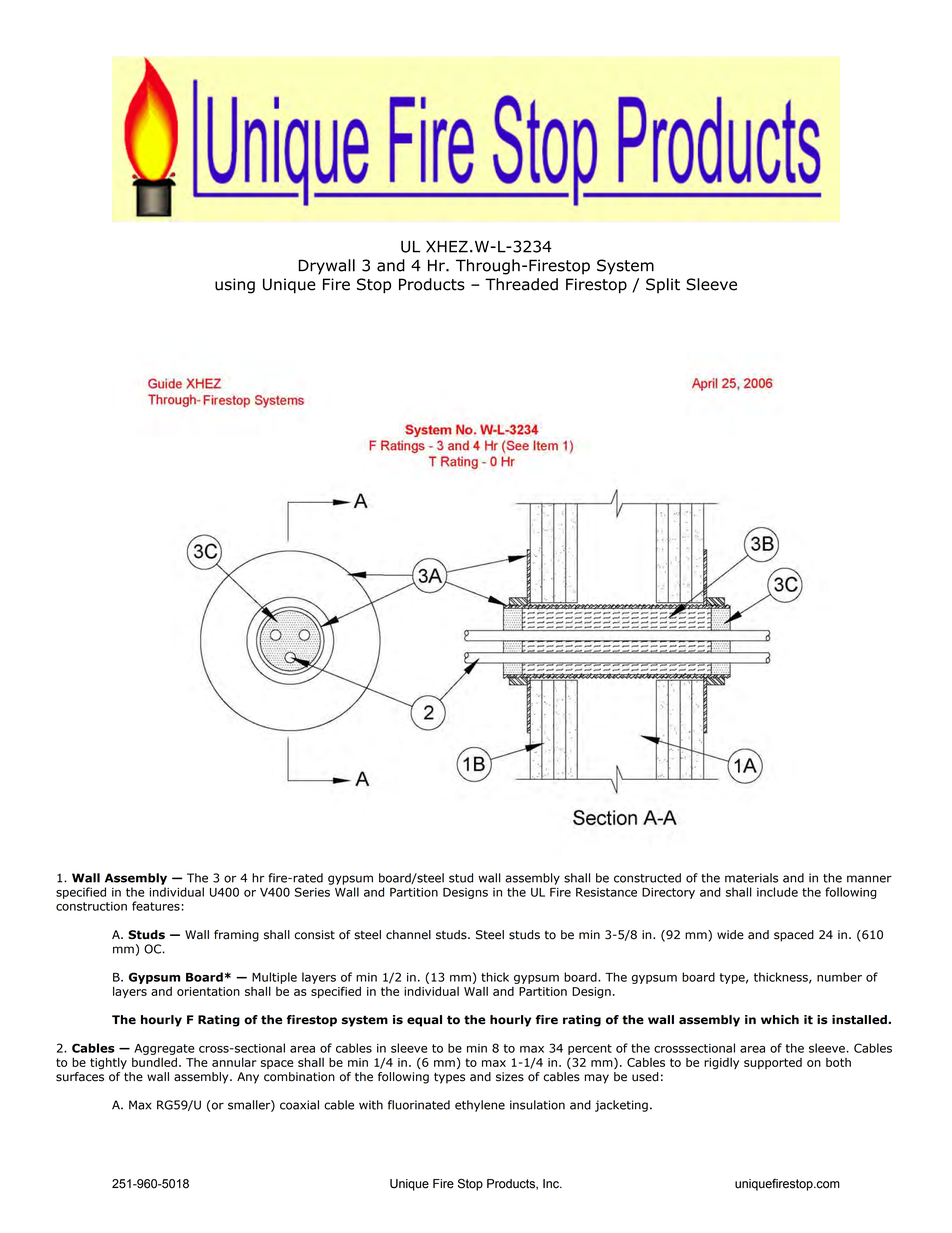  I want to click on Split, so click(663, 285).
